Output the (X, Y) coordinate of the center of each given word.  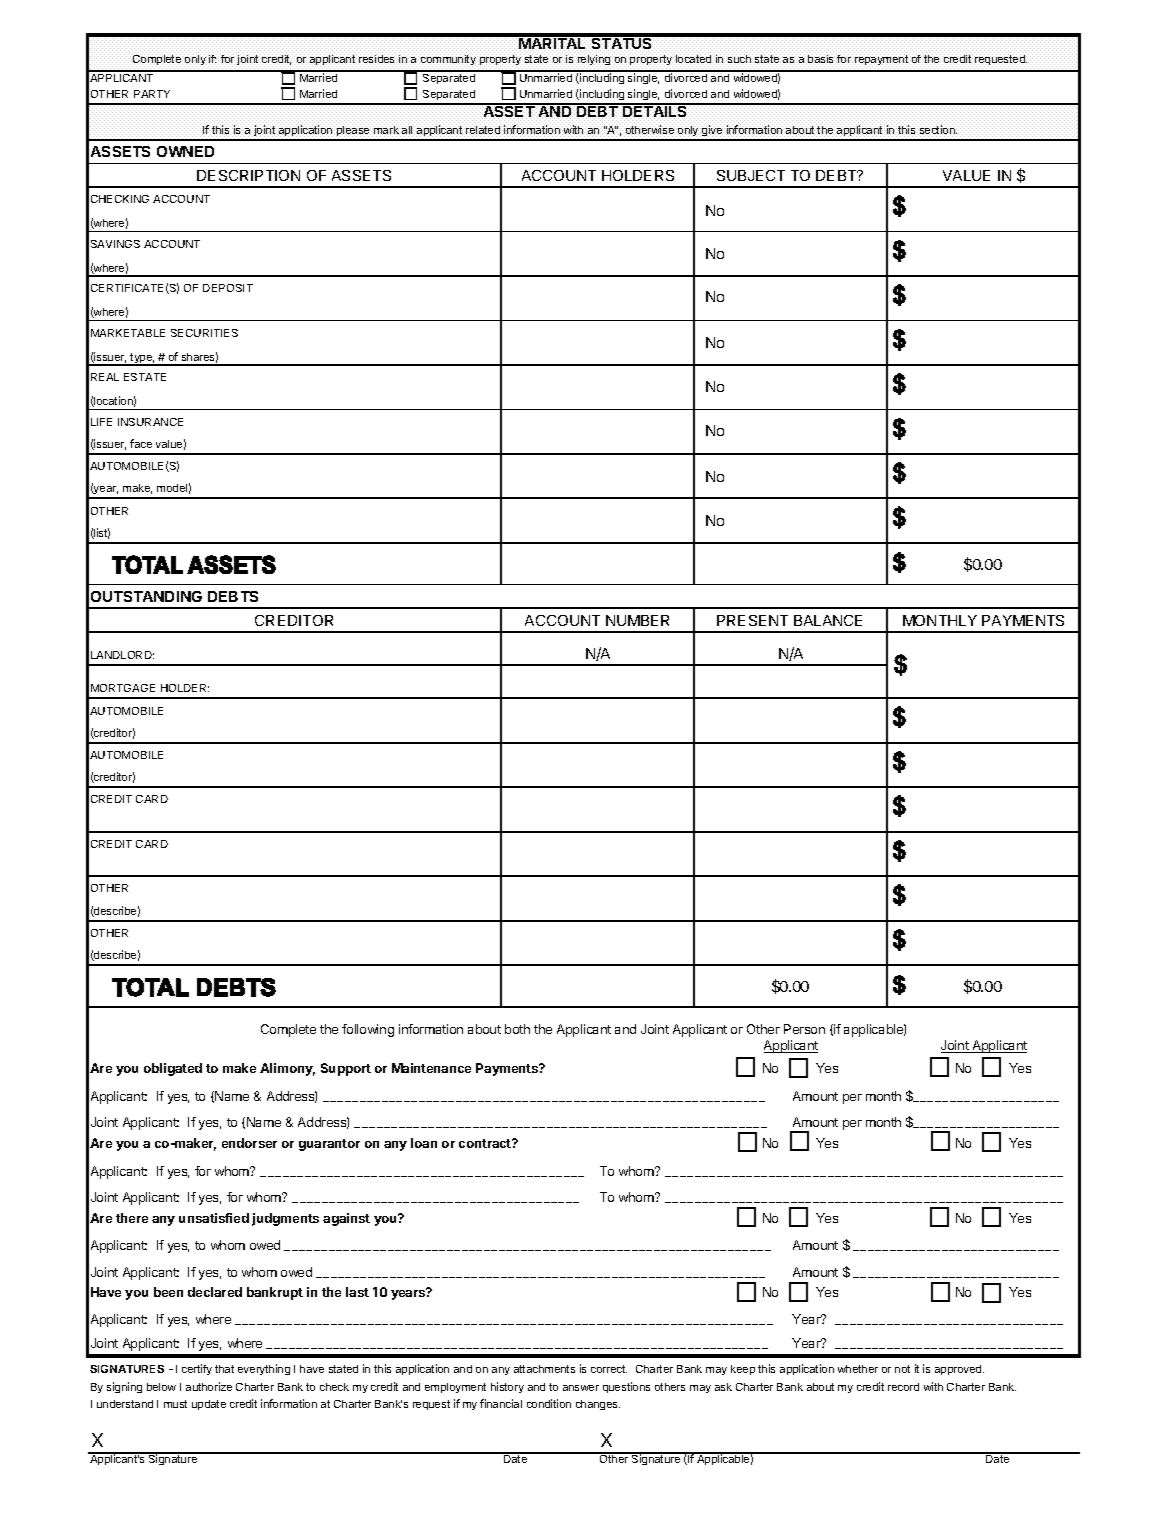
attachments (544, 1369)
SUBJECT (751, 175)
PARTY (152, 94)
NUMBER (637, 620)
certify (197, 1369)
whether (858, 1369)
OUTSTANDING (146, 596)
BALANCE (828, 620)
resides (377, 59)
